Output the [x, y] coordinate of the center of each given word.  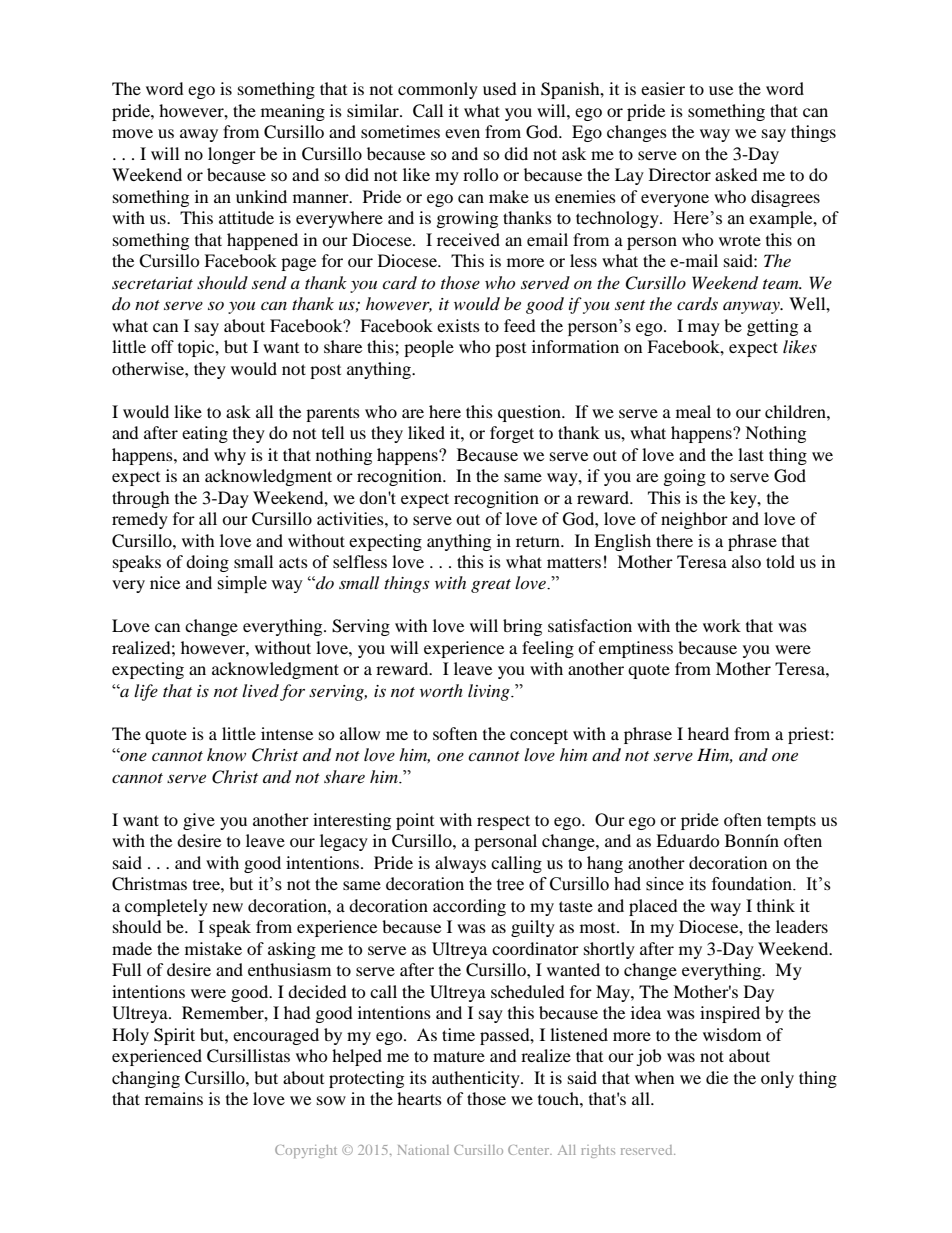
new [228, 907]
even [462, 133]
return [539, 541]
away [199, 135]
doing [207, 563]
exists [458, 325]
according [469, 907]
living [490, 692]
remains [174, 1098]
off [162, 346]
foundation [753, 884]
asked [736, 174]
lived [260, 690]
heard [708, 733]
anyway [752, 308]
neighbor [694, 520]
